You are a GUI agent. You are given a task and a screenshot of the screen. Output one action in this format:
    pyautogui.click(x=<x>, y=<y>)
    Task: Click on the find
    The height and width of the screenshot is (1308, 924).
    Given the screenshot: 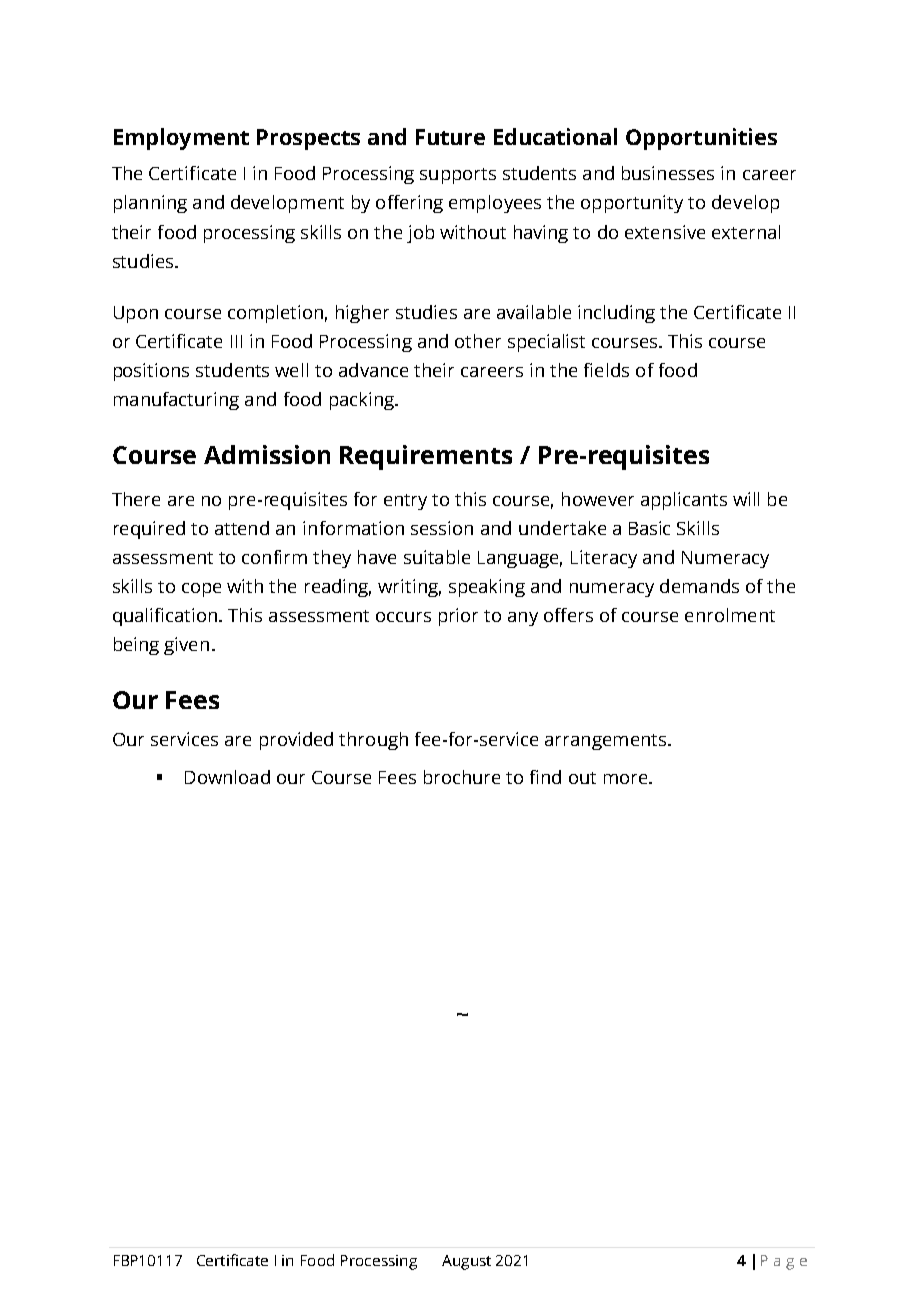 What is the action you would take?
    pyautogui.click(x=545, y=777)
